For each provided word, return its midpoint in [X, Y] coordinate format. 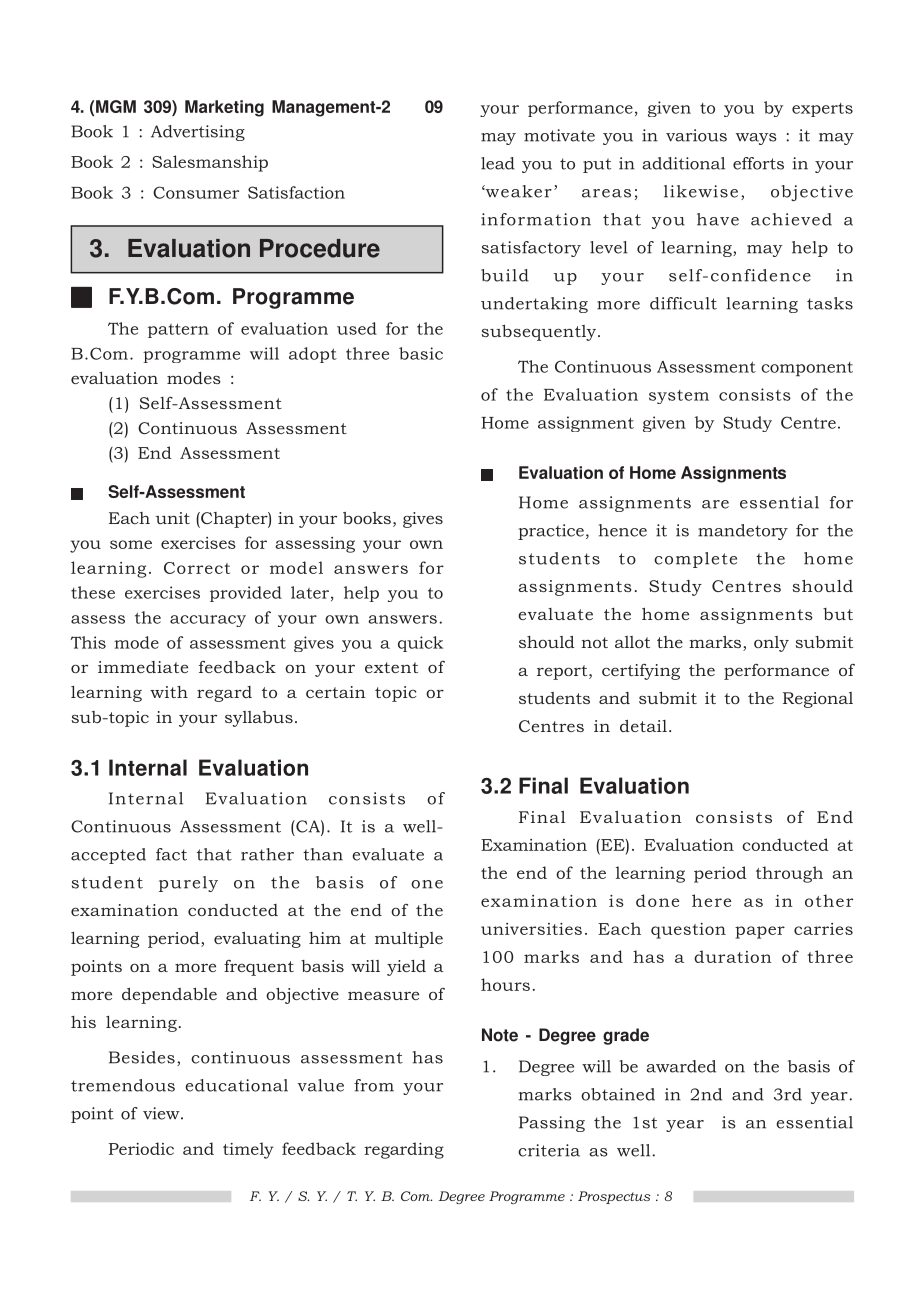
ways [756, 139]
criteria [549, 1150]
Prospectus [614, 1197]
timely [248, 1150]
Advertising [198, 133]
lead [498, 163]
